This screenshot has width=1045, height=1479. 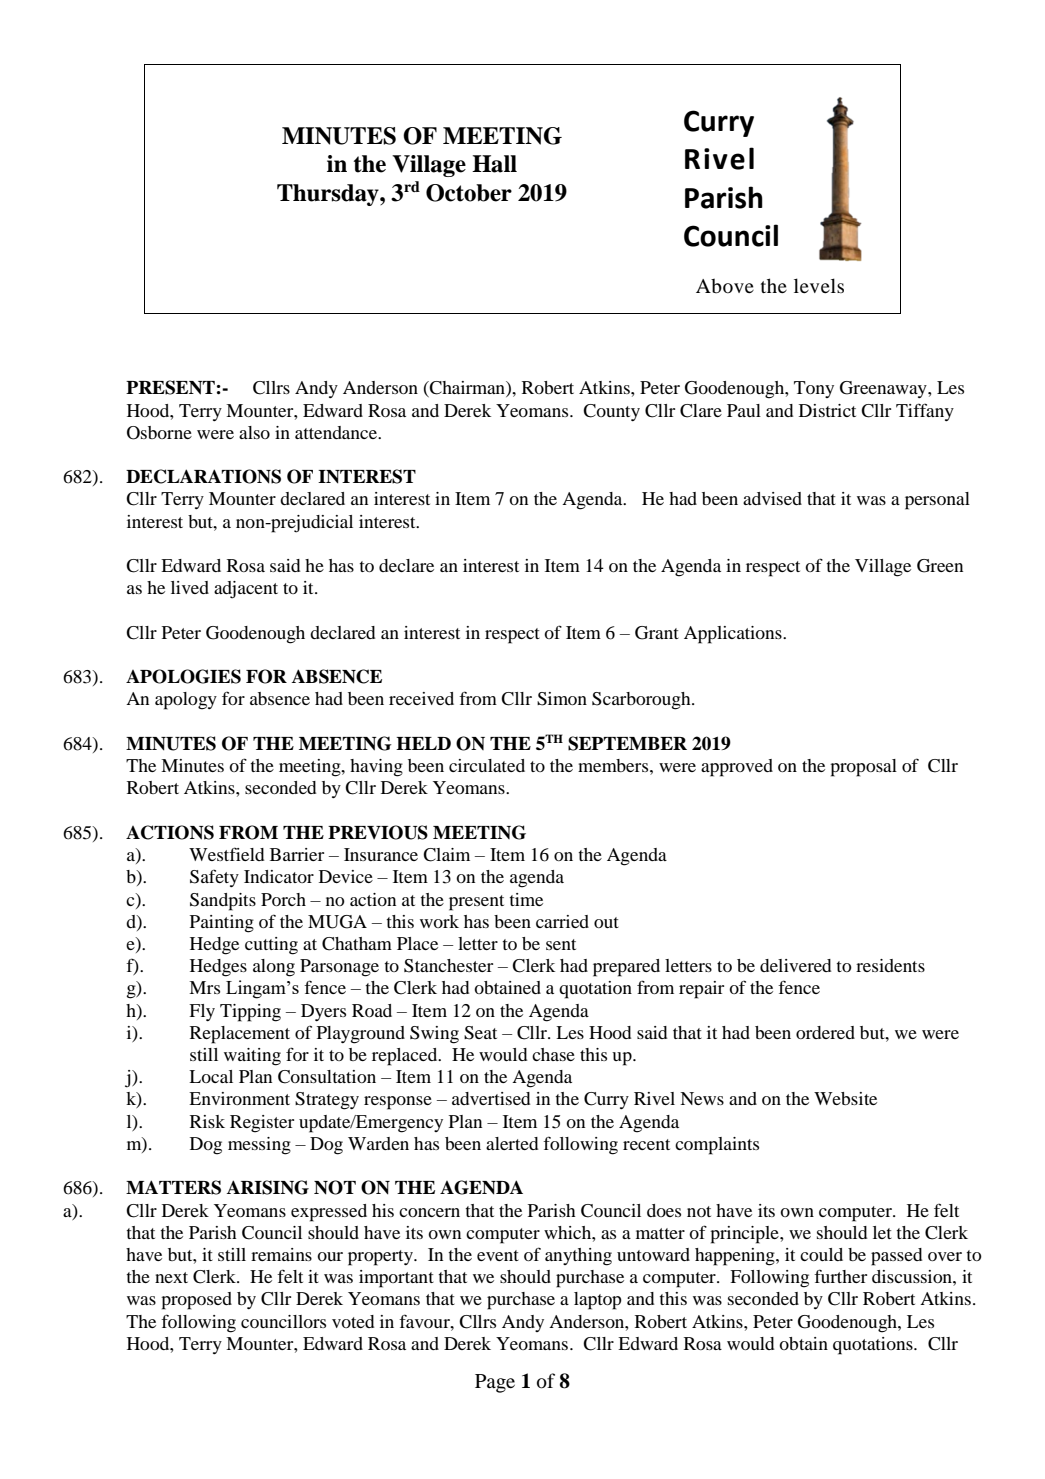 What do you see at coordinates (469, 193) in the screenshot?
I see `October` at bounding box center [469, 193].
